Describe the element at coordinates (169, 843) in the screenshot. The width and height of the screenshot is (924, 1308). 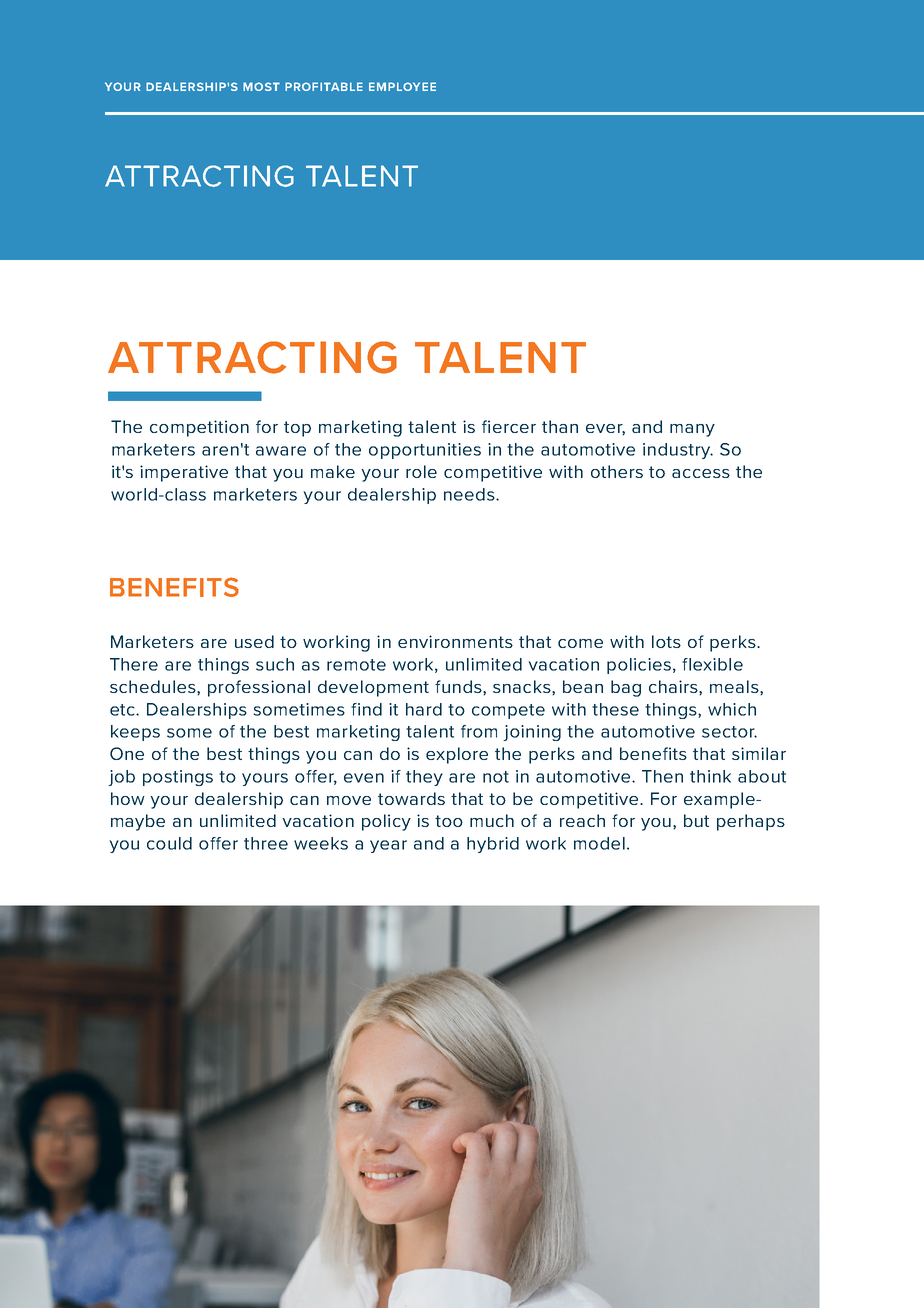
I see `could` at that location.
